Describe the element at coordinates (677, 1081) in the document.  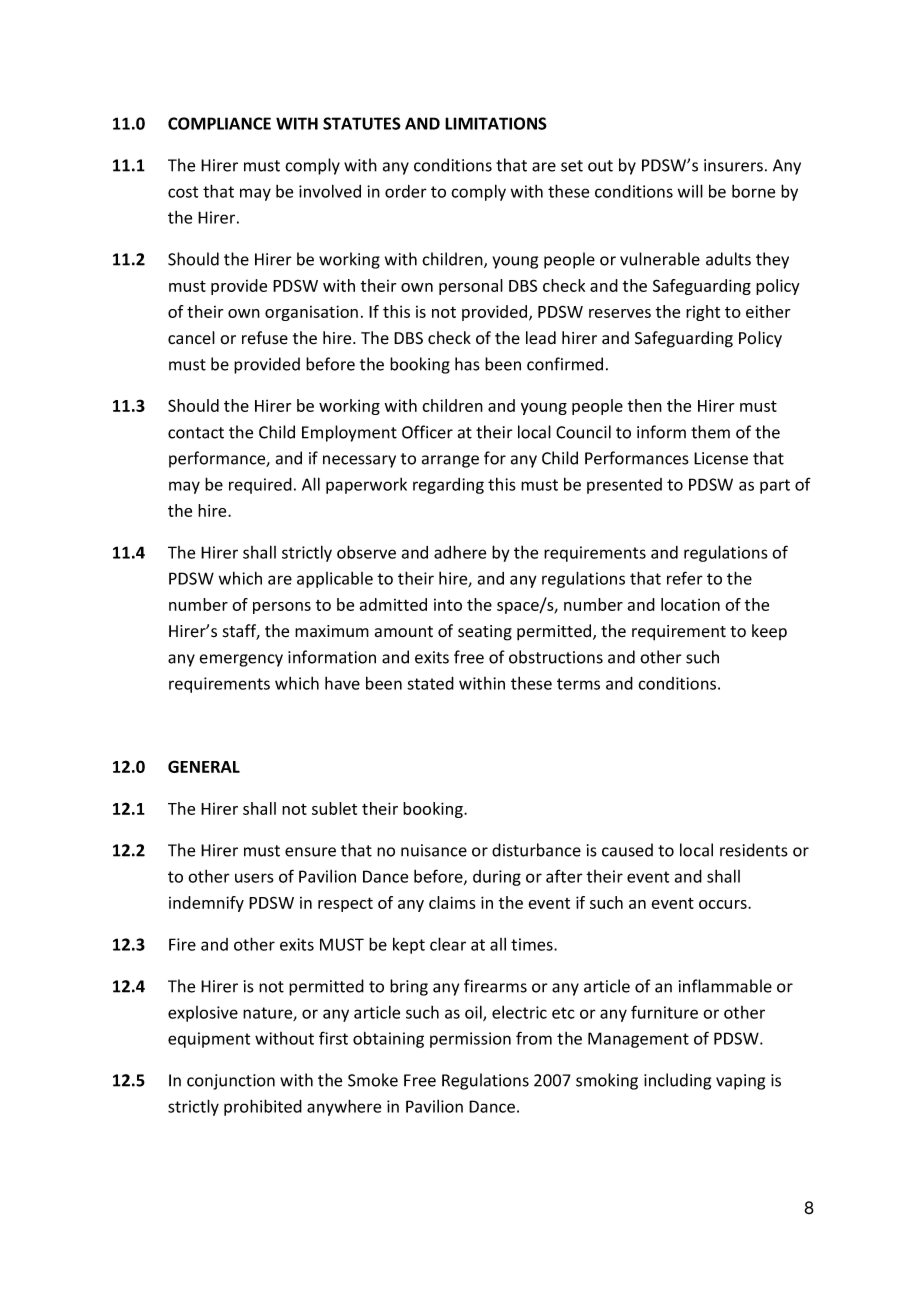
I see `including` at that location.
